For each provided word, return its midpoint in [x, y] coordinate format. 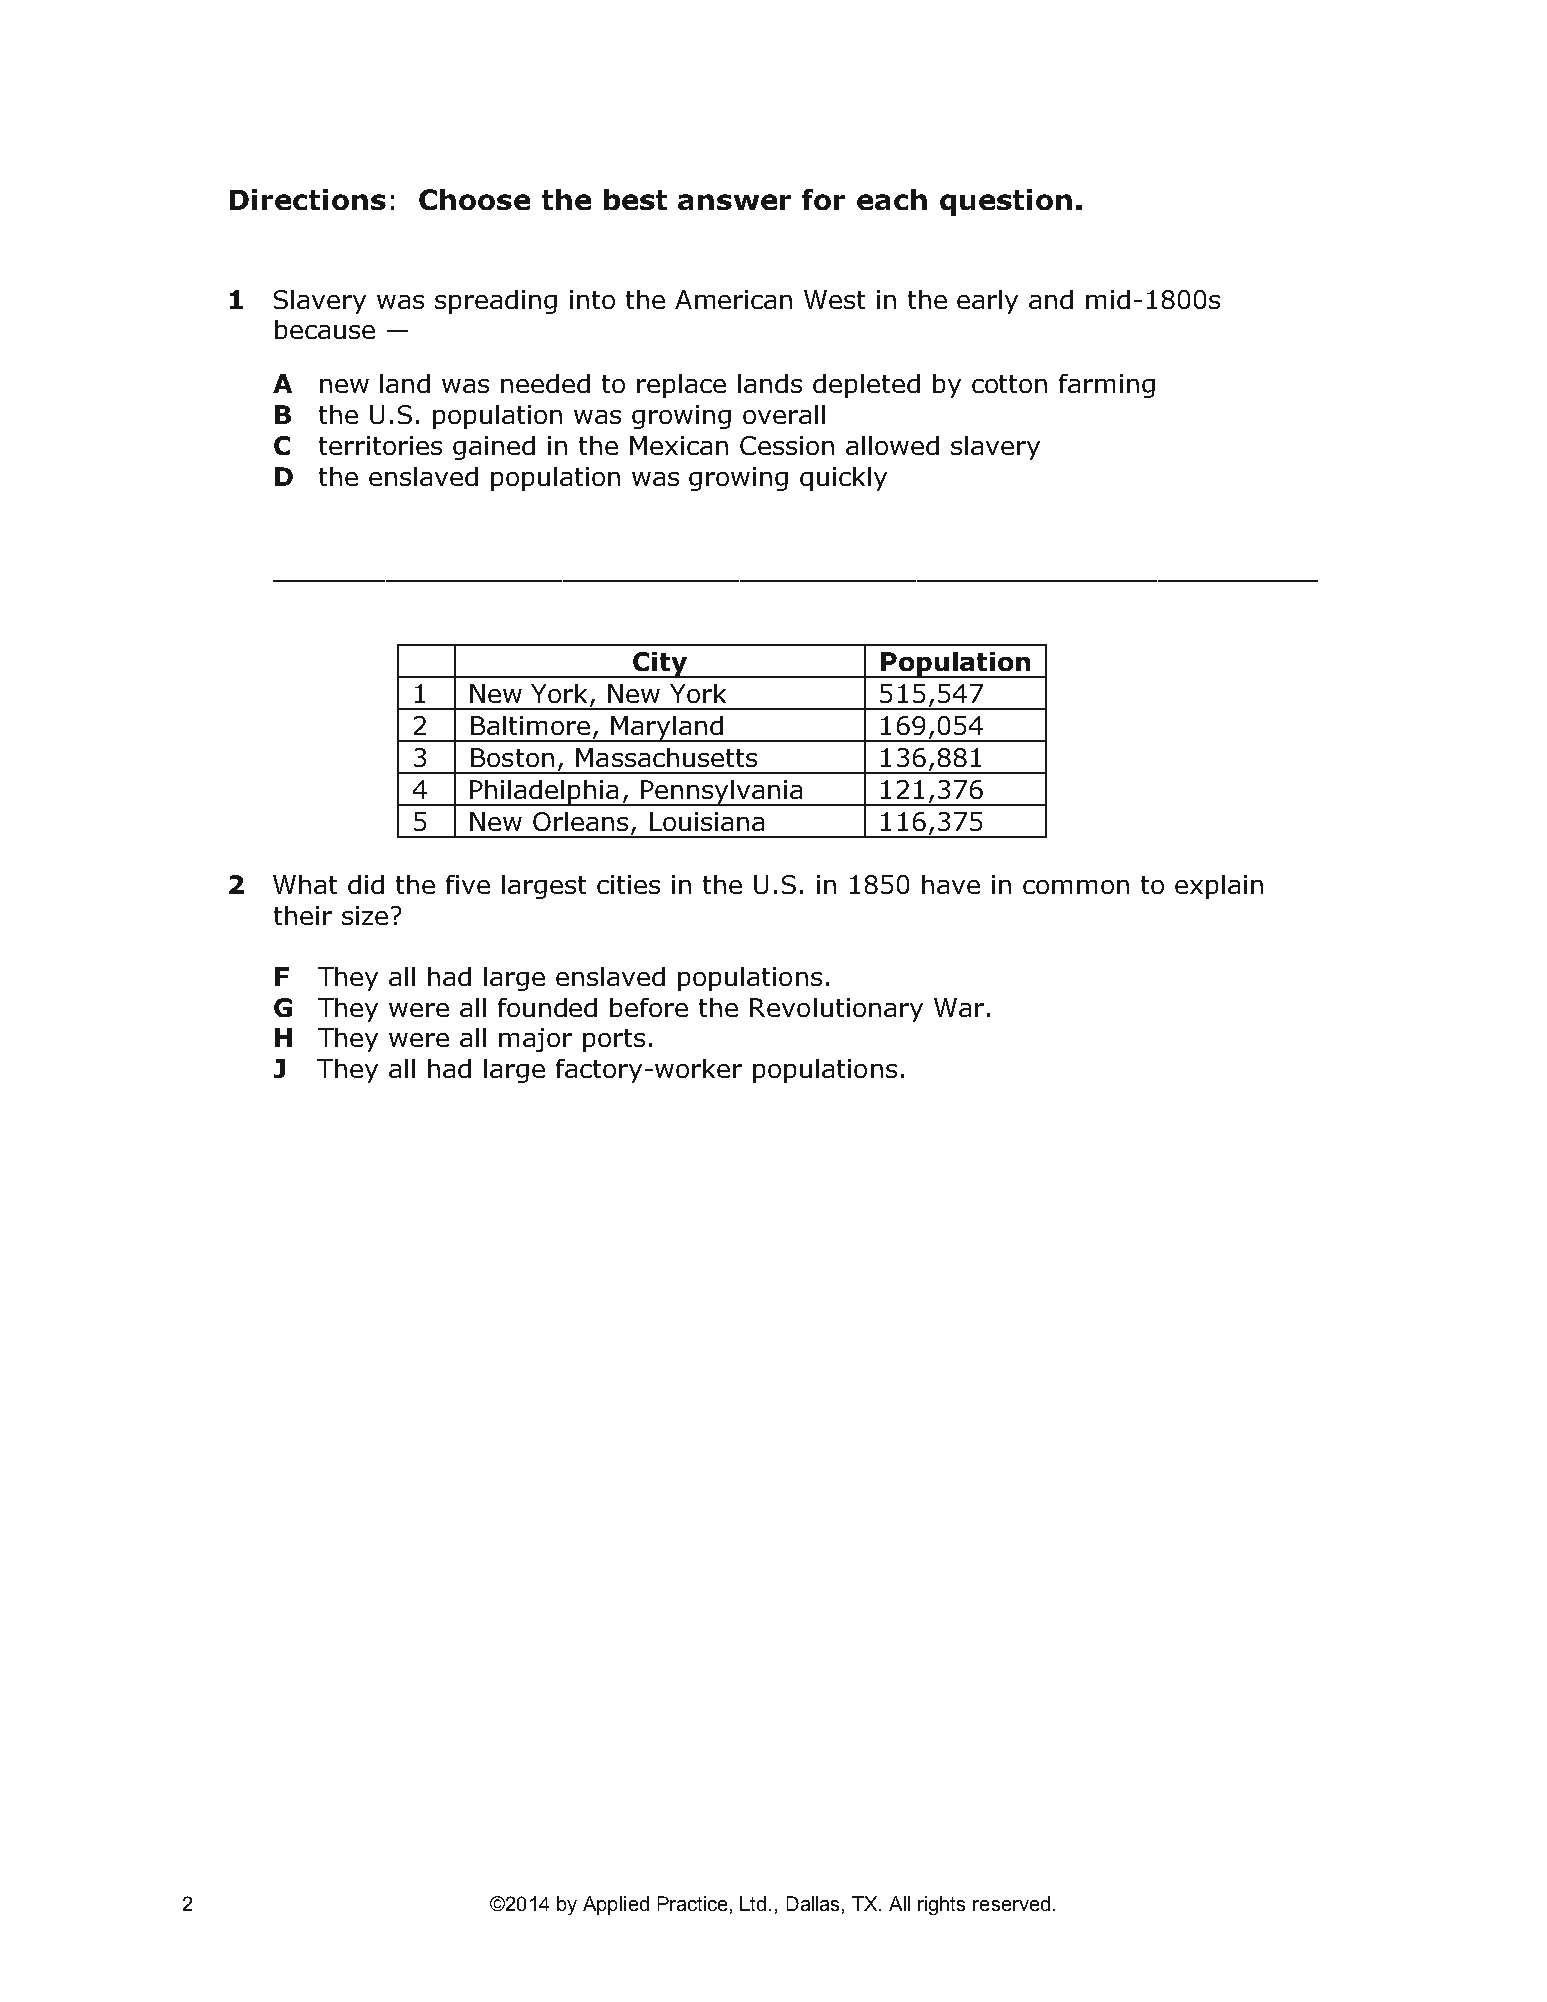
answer [734, 202]
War [959, 1007]
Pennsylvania [722, 793]
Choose [474, 199]
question [1006, 202]
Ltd [753, 1903]
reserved [1011, 1903]
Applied [616, 1905]
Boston [512, 757]
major [535, 1040]
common [1076, 887]
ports [614, 1040]
